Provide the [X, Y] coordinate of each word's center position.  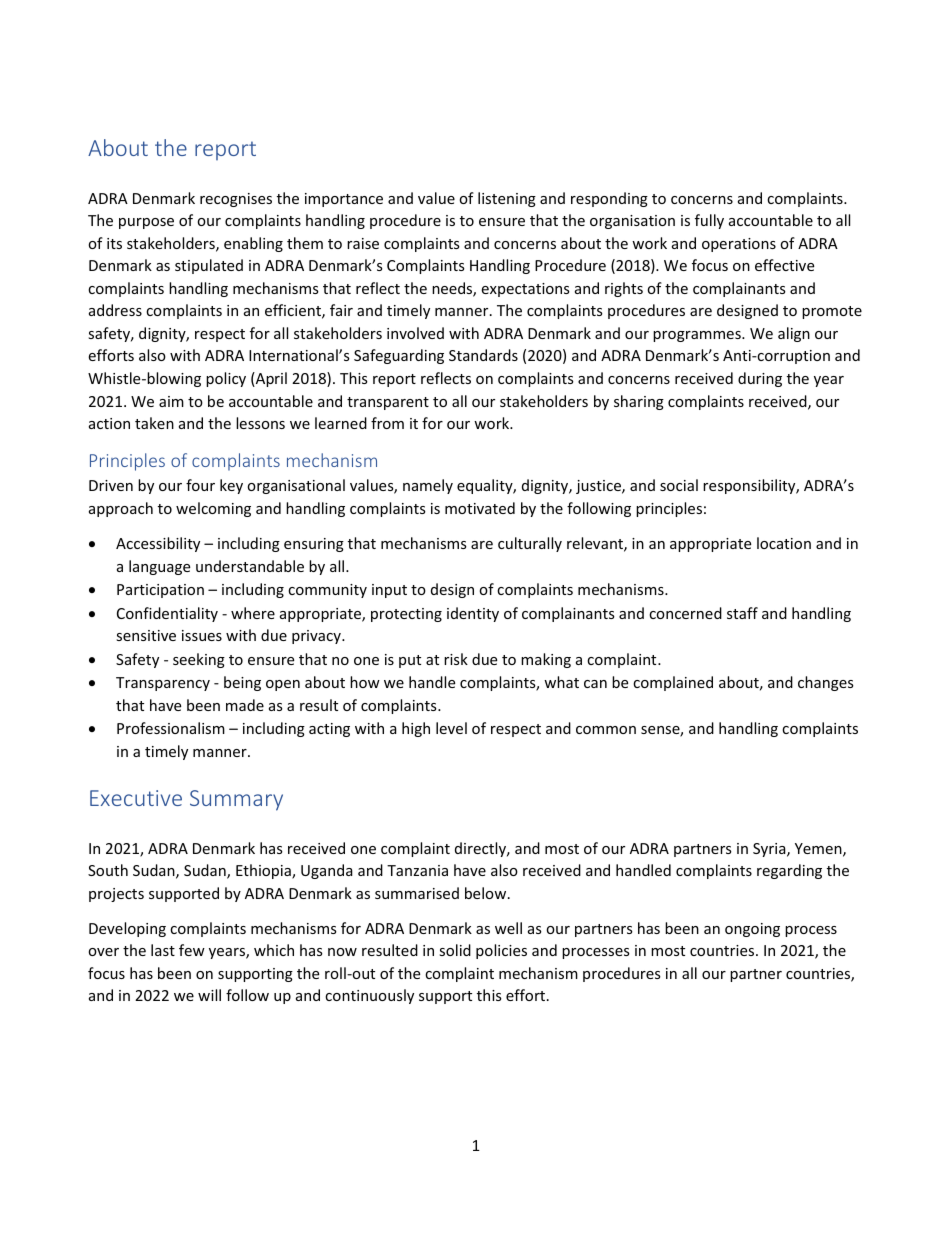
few [192, 950]
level [451, 728]
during [760, 379]
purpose [146, 223]
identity [473, 614]
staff [742, 613]
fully [709, 221]
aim [171, 401]
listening [507, 199]
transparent [388, 403]
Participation [160, 591]
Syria [770, 850]
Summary [236, 800]
